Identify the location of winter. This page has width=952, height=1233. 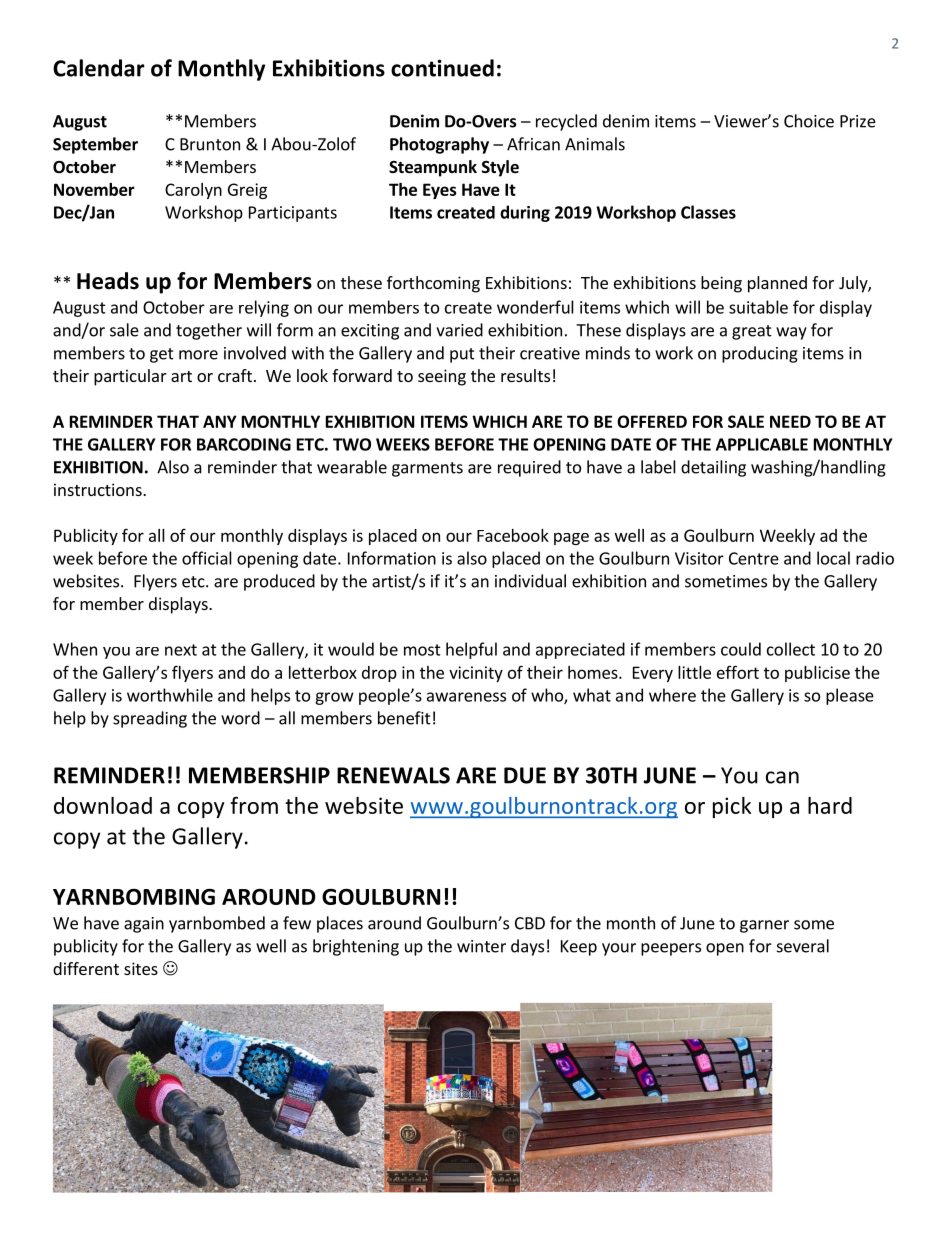
(481, 946).
